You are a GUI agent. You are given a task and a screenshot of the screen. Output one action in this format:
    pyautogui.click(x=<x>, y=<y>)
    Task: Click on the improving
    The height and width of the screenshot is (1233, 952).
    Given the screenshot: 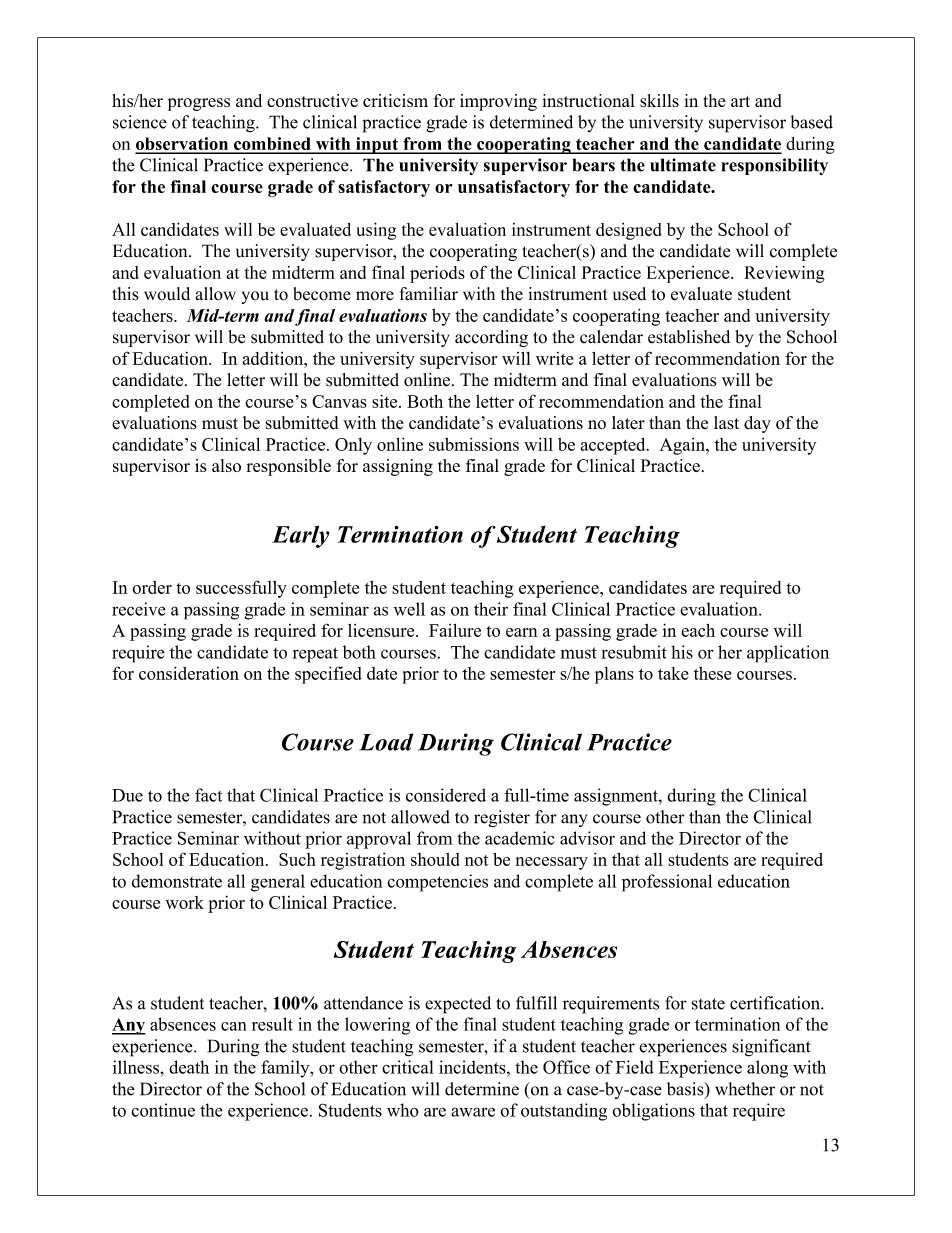 What is the action you would take?
    pyautogui.click(x=498, y=102)
